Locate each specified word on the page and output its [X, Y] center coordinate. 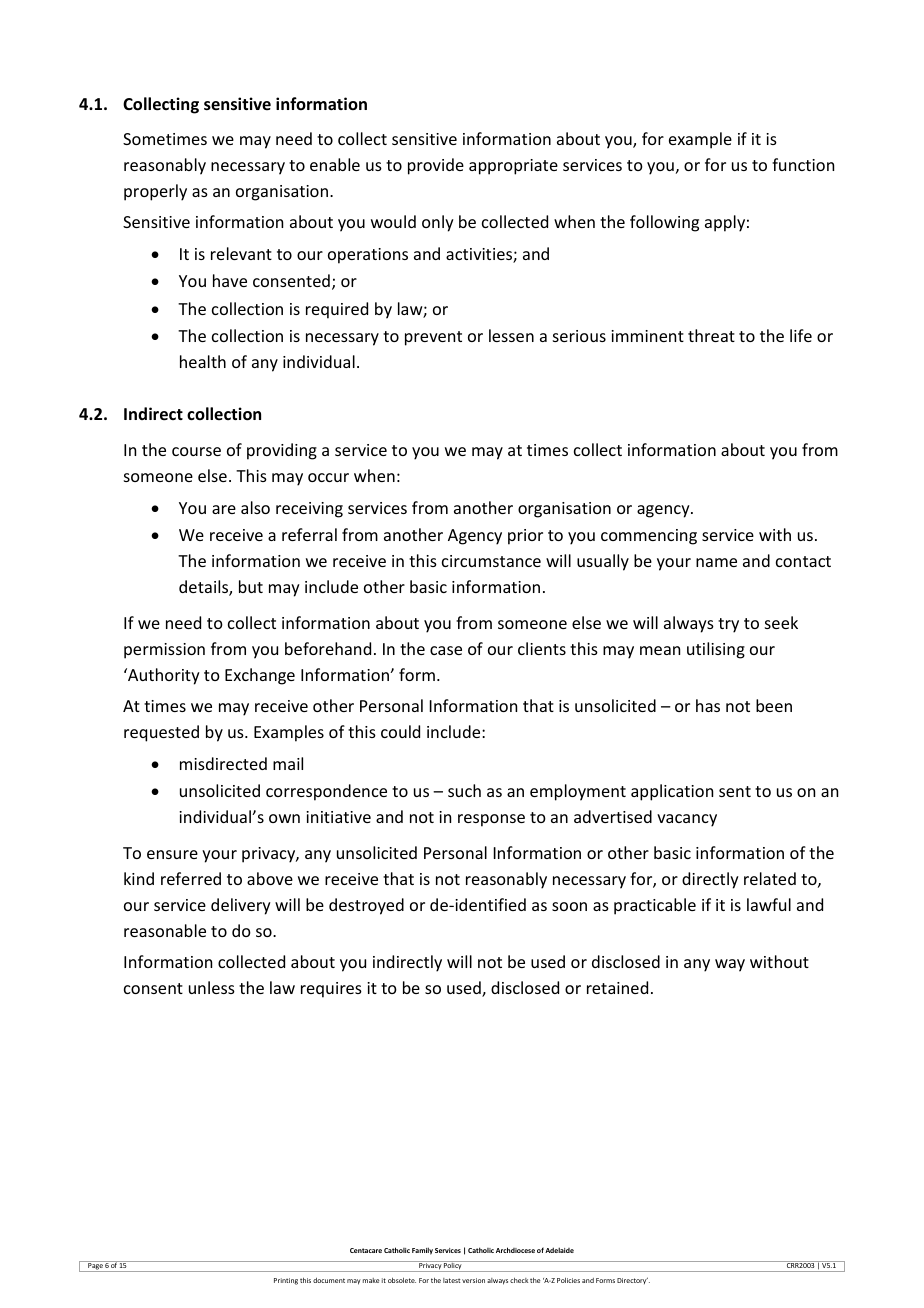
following [664, 223]
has [708, 705]
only [438, 223]
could [400, 731]
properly [155, 192]
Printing [286, 1281]
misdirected [223, 763]
